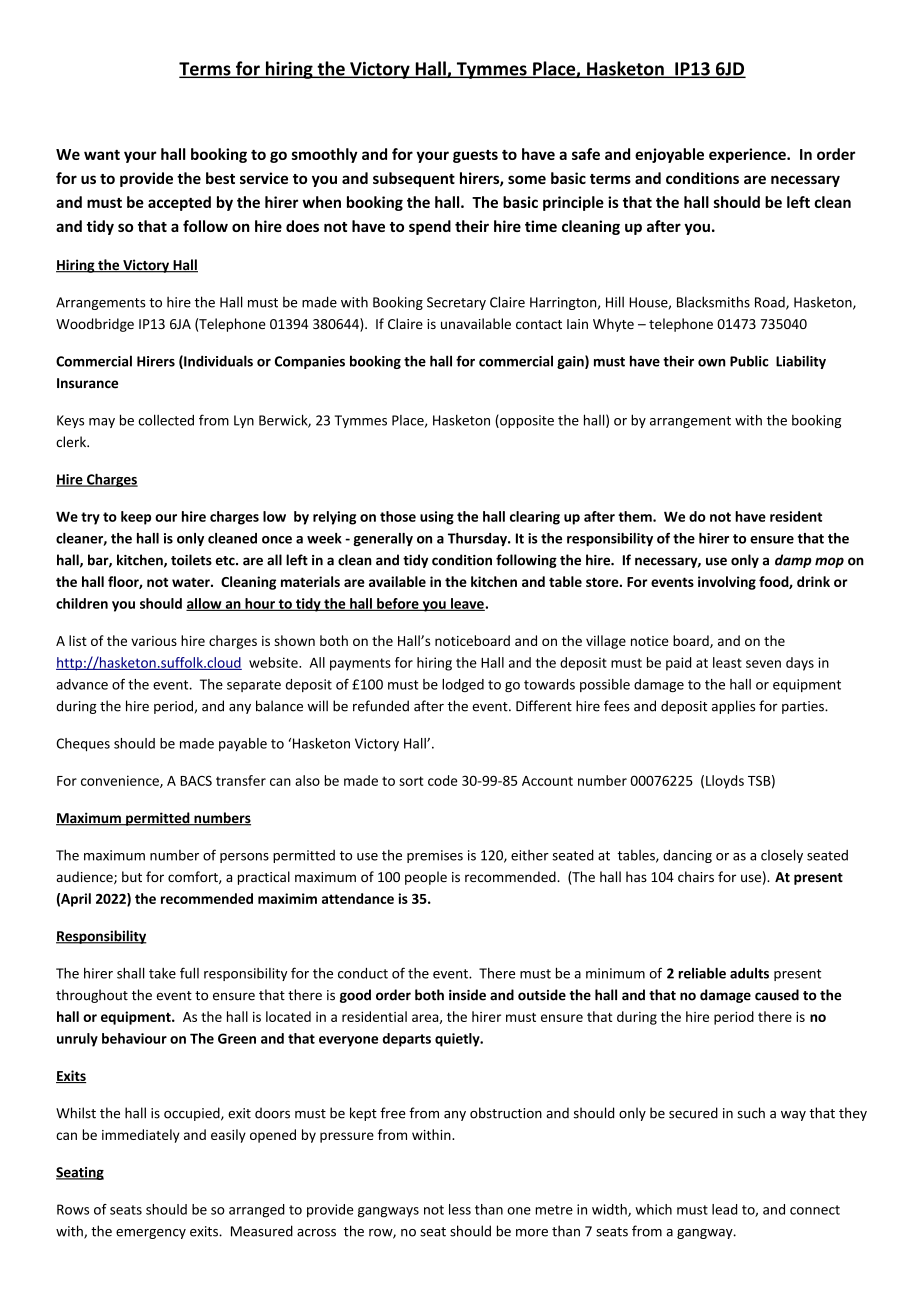  I want to click on experience, so click(748, 155).
